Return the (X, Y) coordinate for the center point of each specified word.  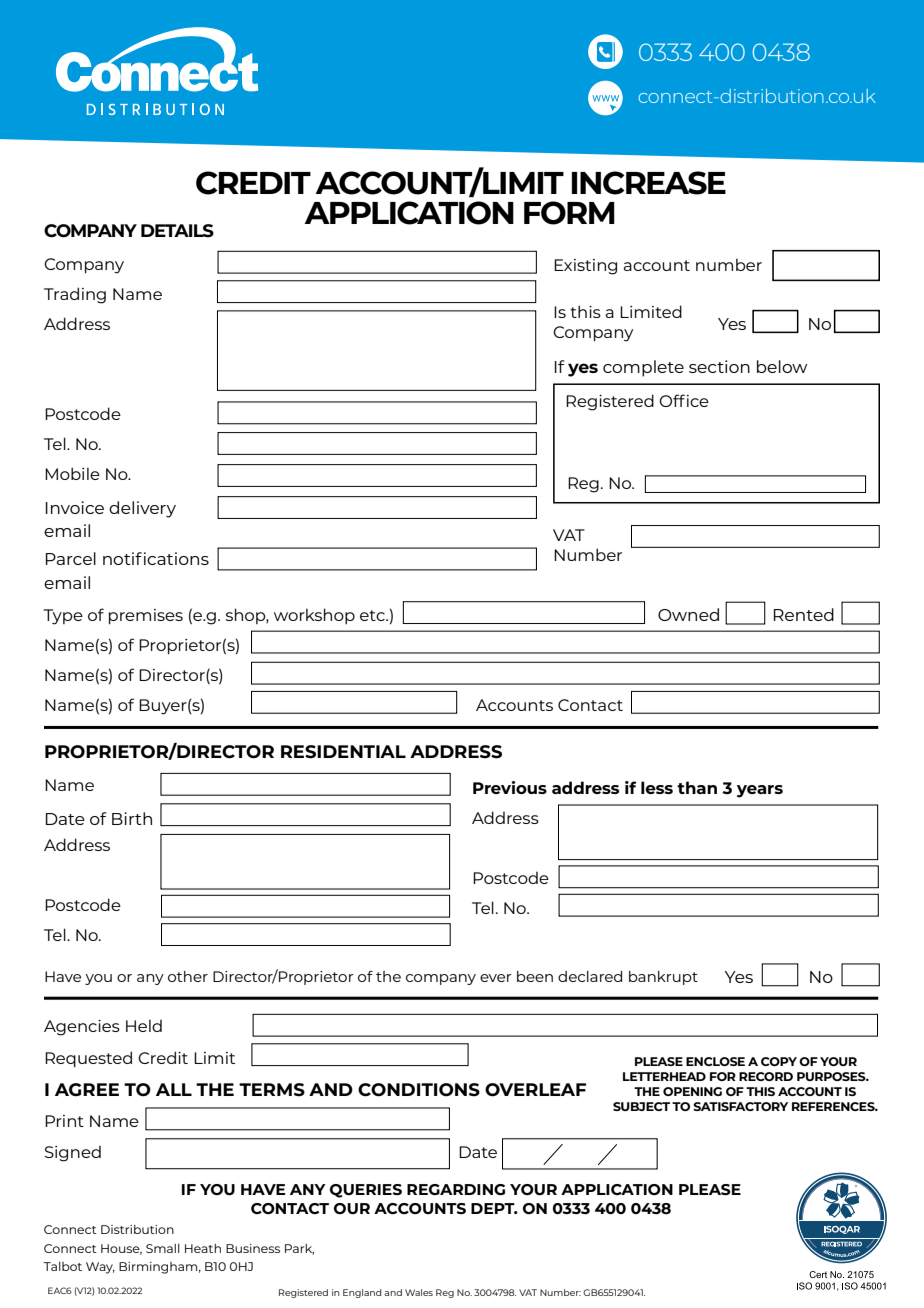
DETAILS (177, 231)
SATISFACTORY (740, 1106)
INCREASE (649, 183)
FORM (569, 213)
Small (163, 1248)
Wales (419, 1292)
